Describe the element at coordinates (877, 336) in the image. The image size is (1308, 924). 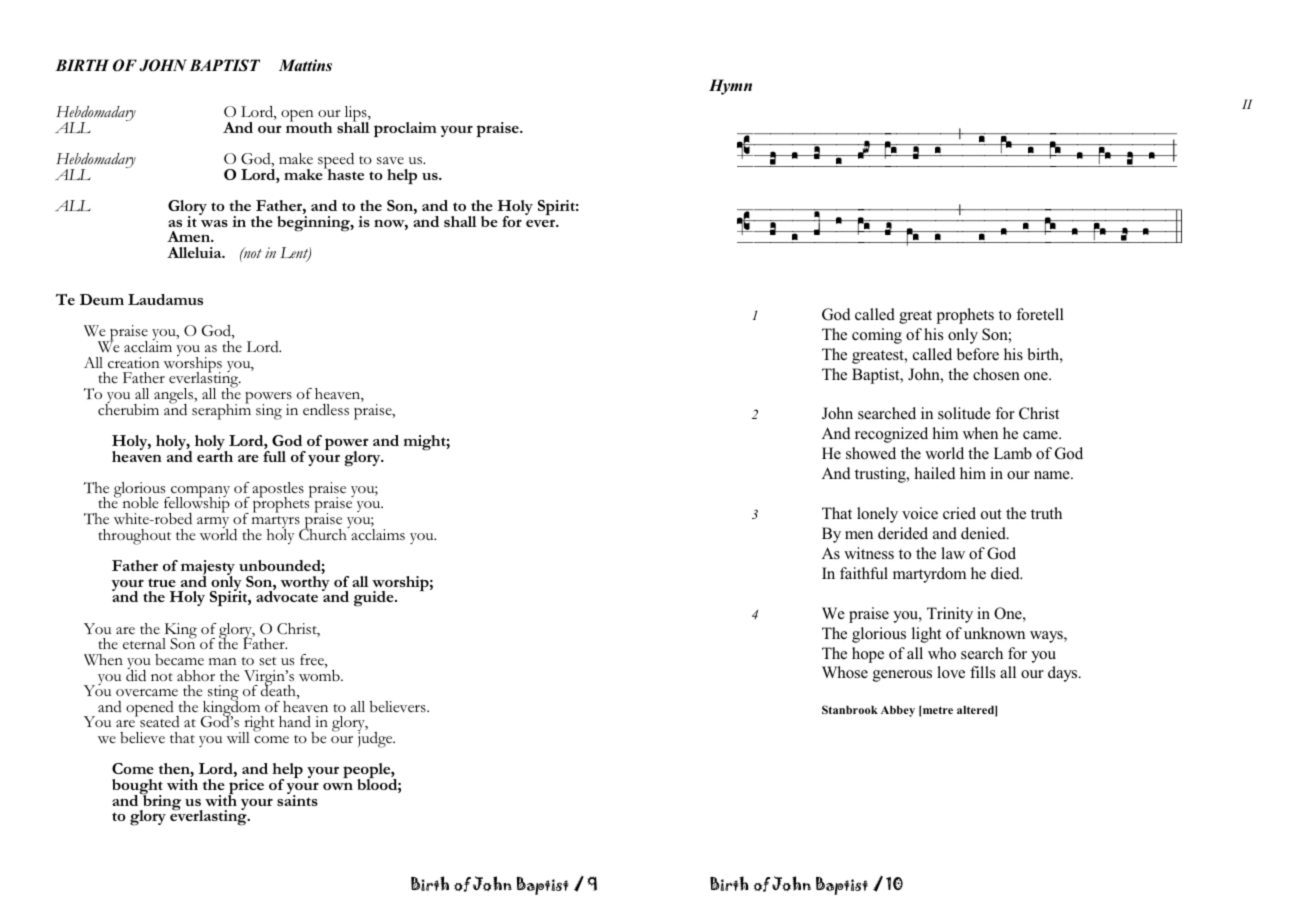
I see `coming` at that location.
